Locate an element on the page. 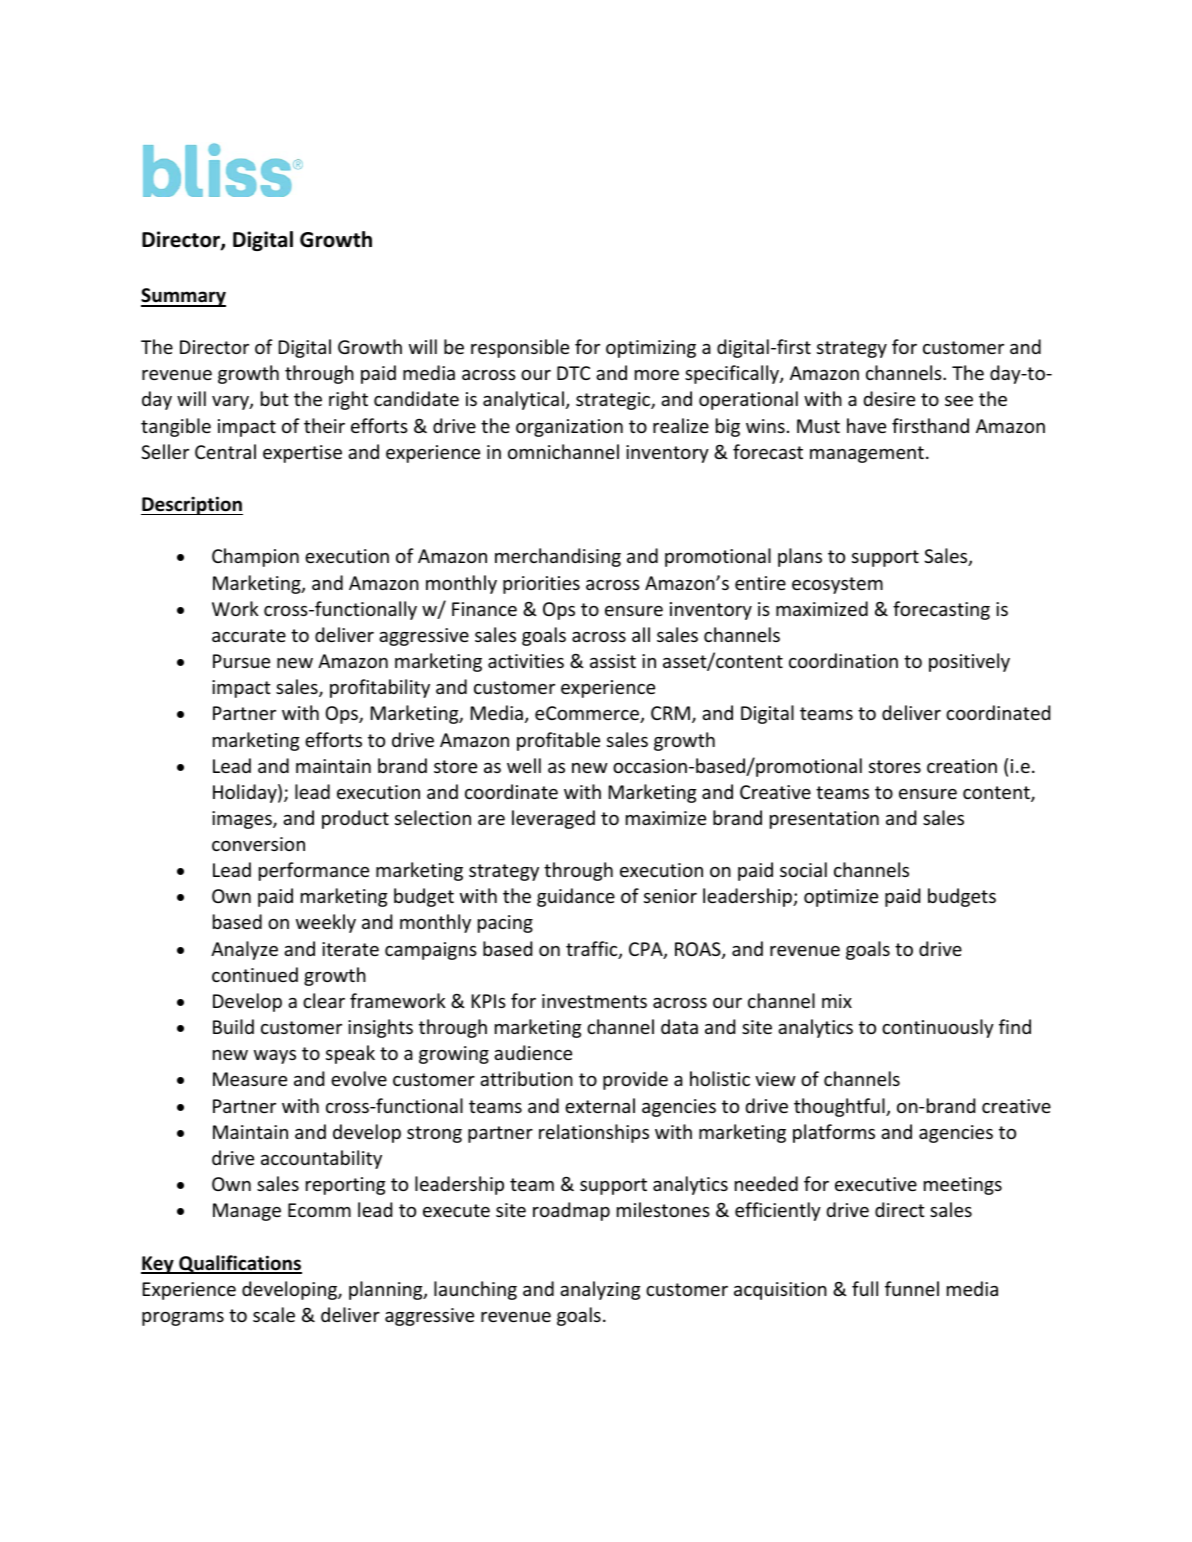 Image resolution: width=1192 pixels, height=1542 pixels. images is located at coordinates (243, 820).
